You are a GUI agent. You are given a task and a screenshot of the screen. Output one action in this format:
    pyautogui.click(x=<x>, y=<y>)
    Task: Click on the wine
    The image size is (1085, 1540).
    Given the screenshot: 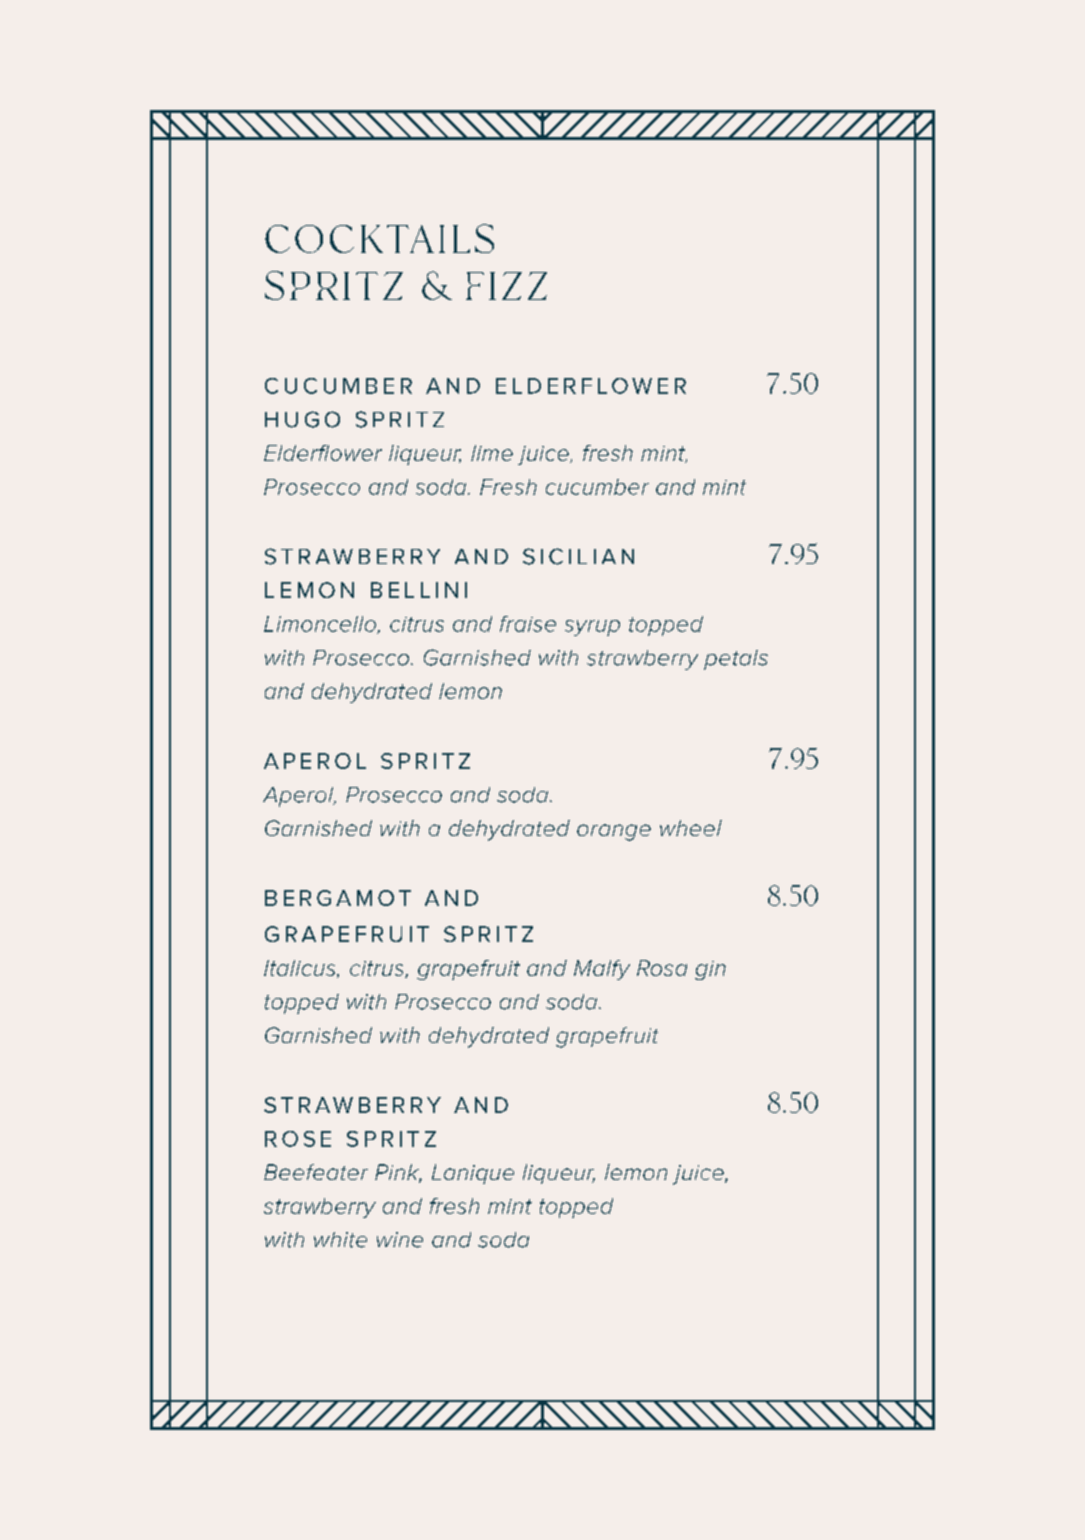 What is the action you would take?
    pyautogui.click(x=400, y=1240)
